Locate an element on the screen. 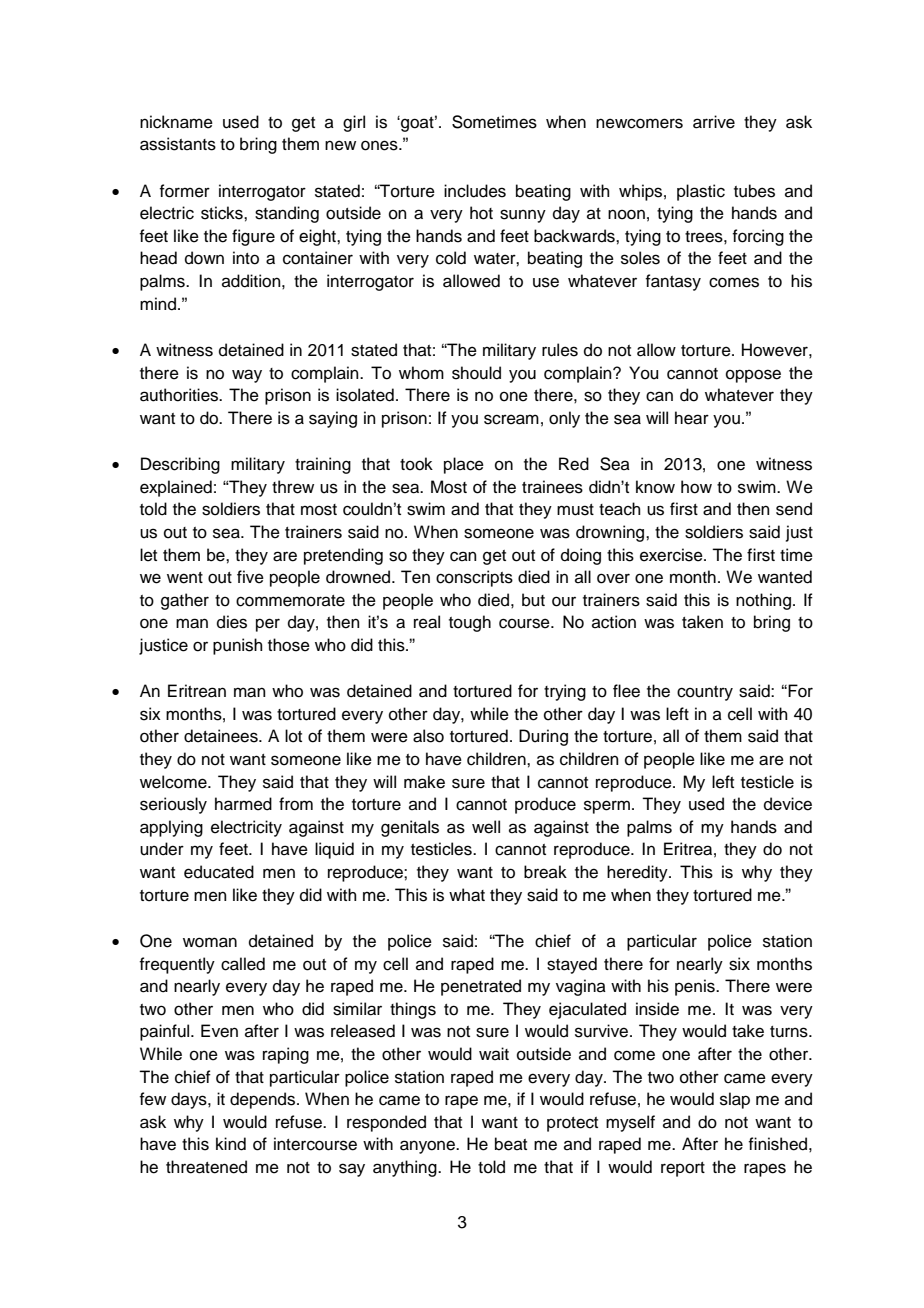 Image resolution: width=924 pixels, height=1308 pixels. educated is located at coordinates (219, 872).
